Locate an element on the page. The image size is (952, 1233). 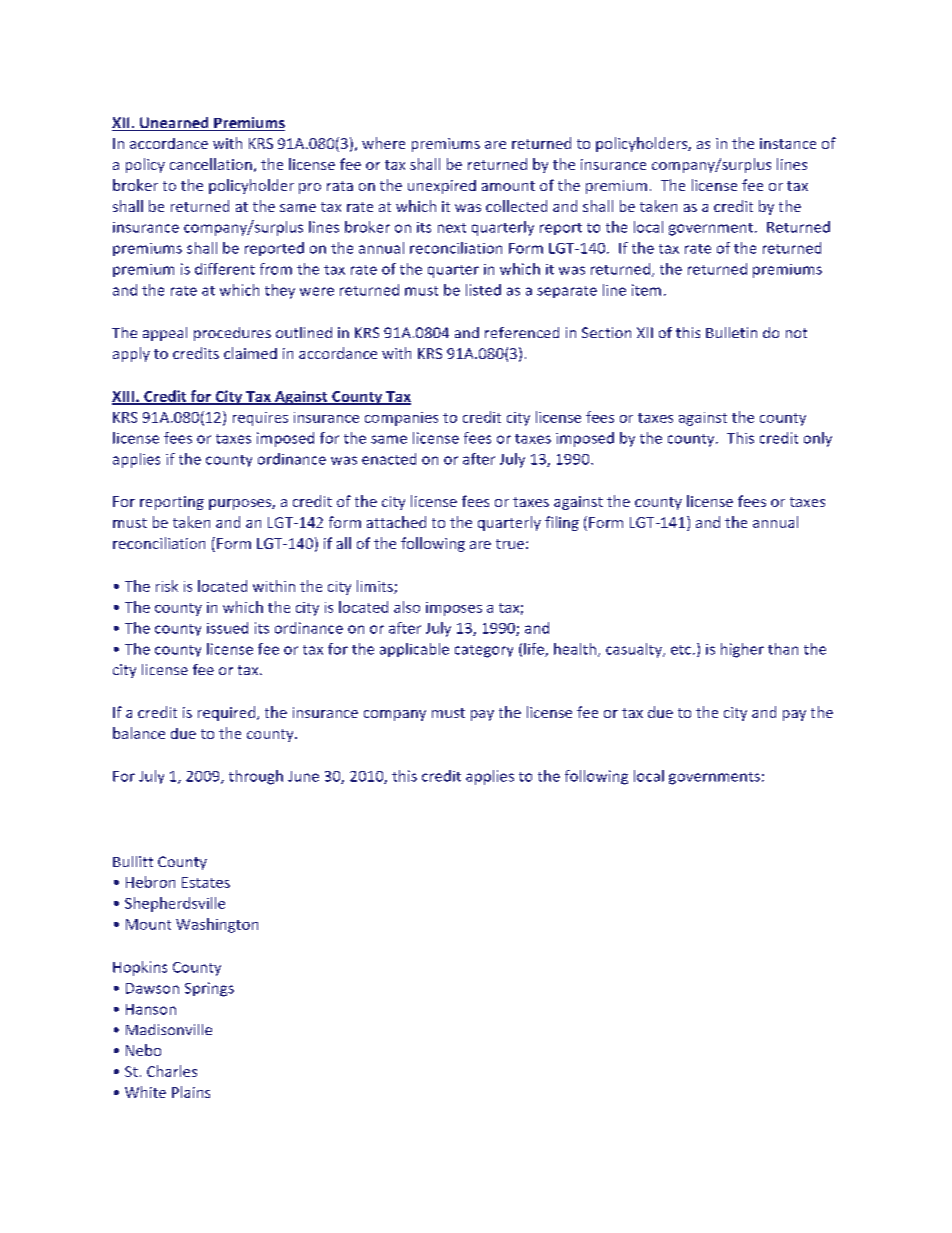
Charles is located at coordinates (172, 1071).
